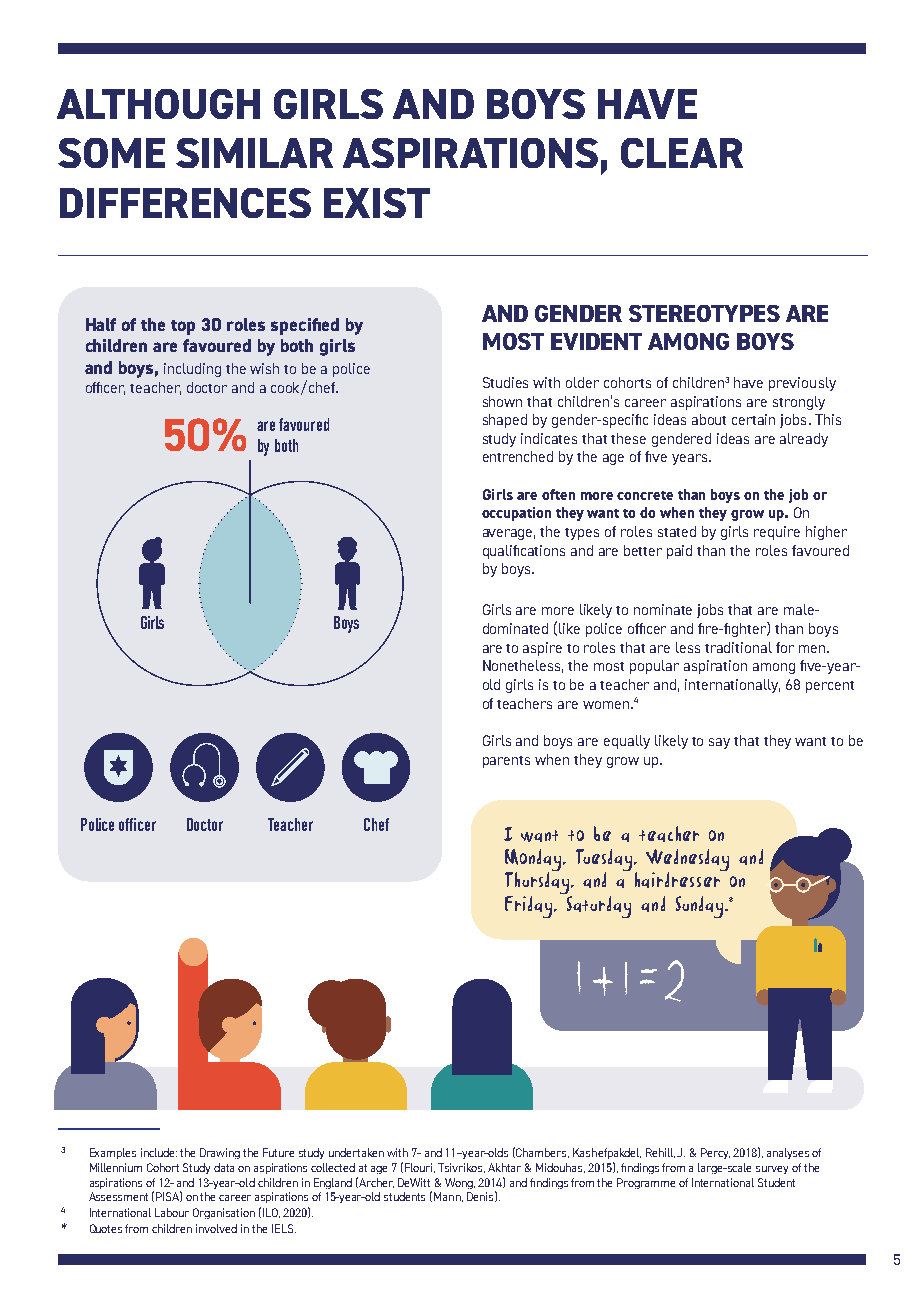 The image size is (924, 1308). Describe the element at coordinates (158, 104) in the document. I see `ALTHOUGH` at that location.
